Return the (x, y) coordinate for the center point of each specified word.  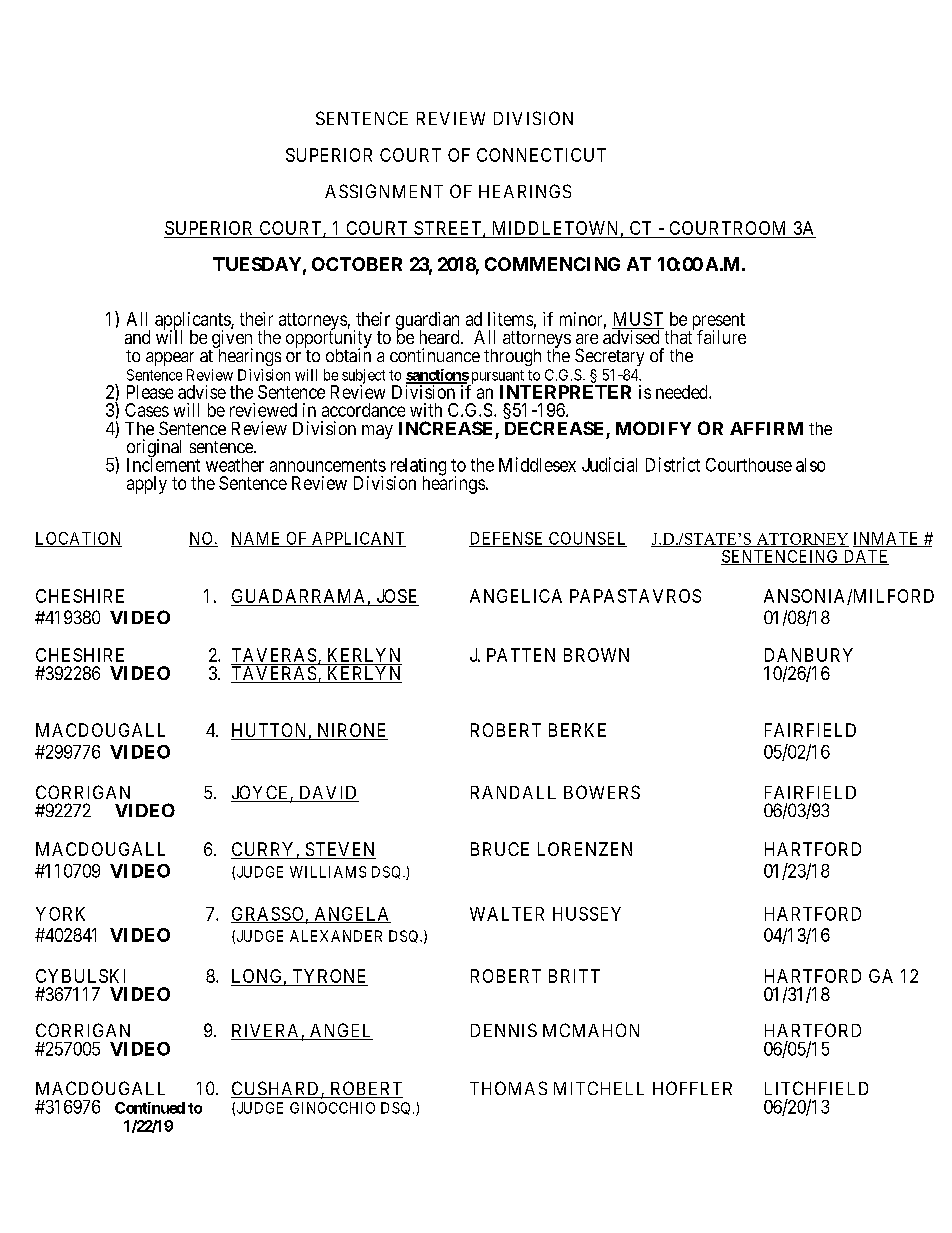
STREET (449, 229)
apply (147, 485)
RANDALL (513, 792)
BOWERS (602, 792)
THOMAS (508, 1088)
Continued (150, 1108)
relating (418, 468)
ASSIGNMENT (384, 191)
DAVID (328, 794)
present (717, 322)
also (810, 465)
